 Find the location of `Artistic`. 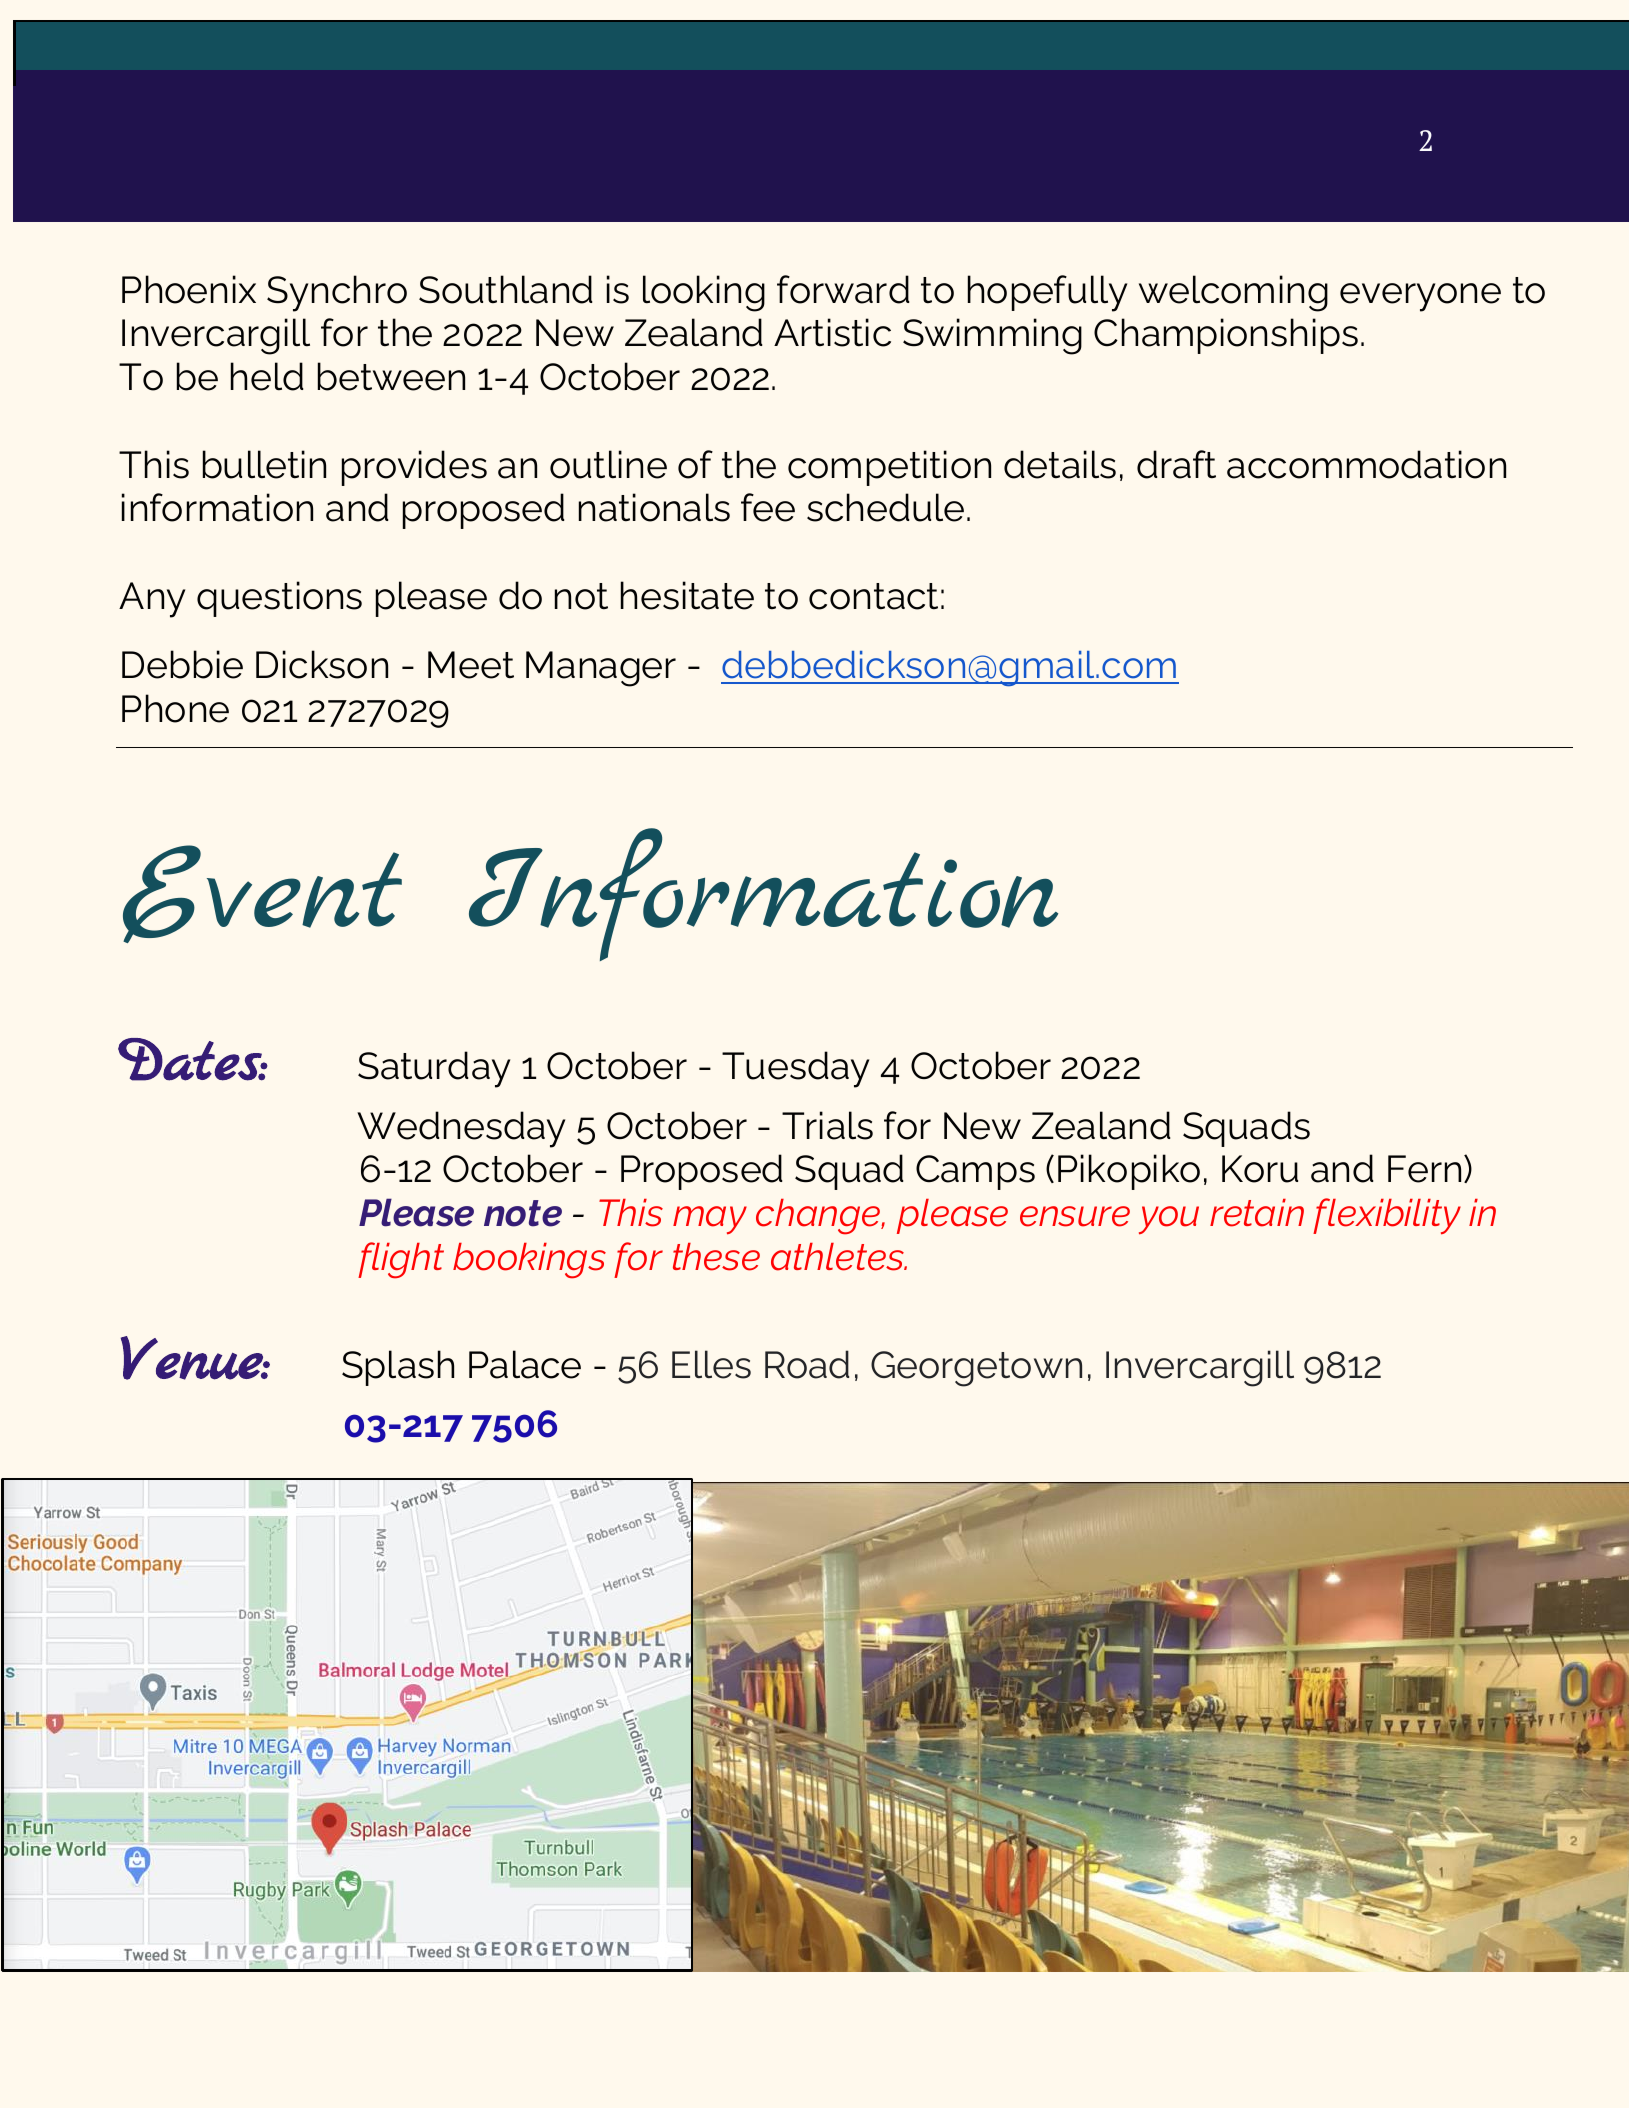

Artistic is located at coordinates (832, 332).
